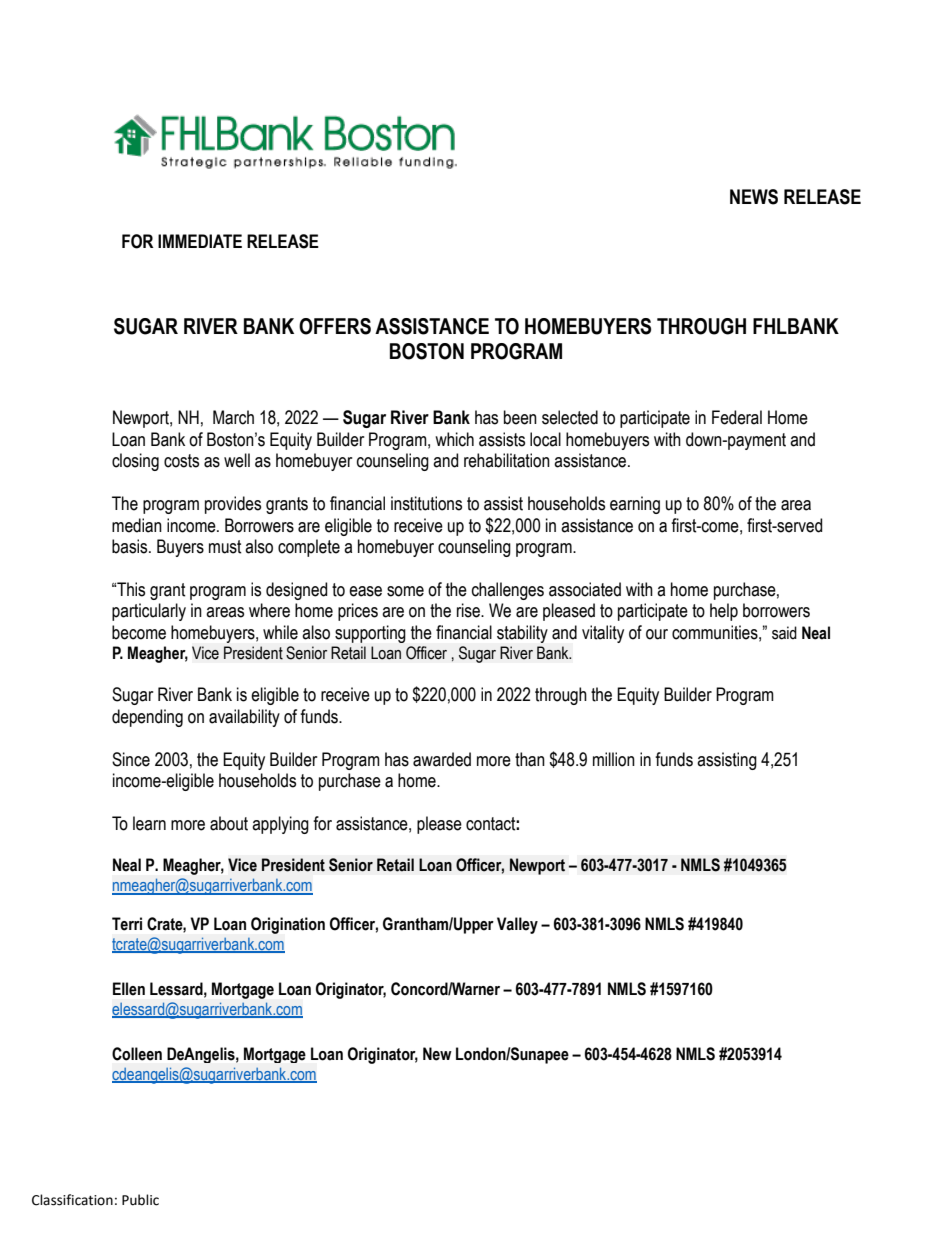 The image size is (952, 1233). I want to click on Valley, so click(517, 925).
